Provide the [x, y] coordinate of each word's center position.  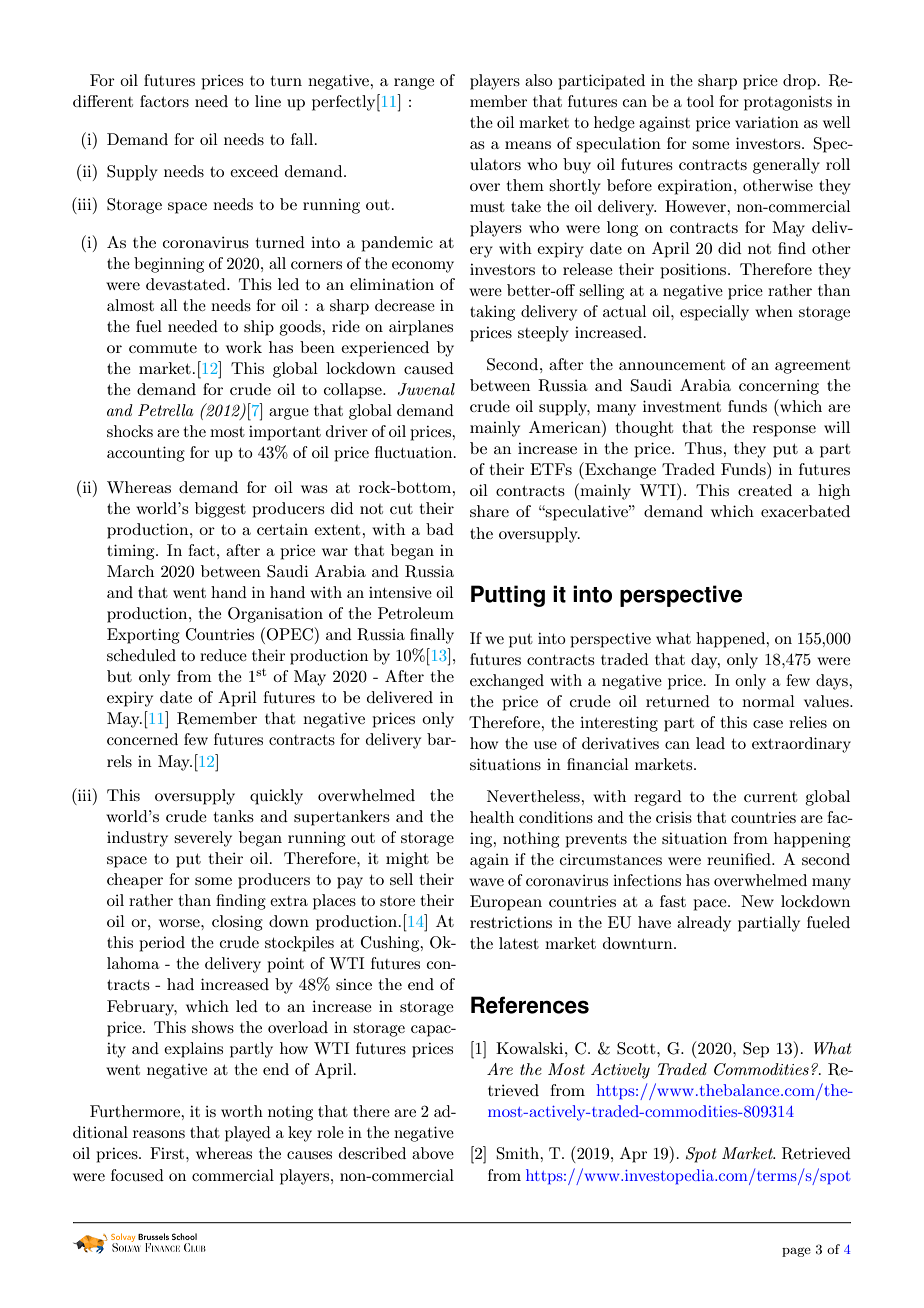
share [489, 511]
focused [137, 1175]
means [528, 145]
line [268, 101]
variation [767, 122]
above [433, 1153]
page [796, 1252]
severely [203, 839]
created [765, 490]
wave [486, 882]
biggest [220, 510]
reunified [740, 859]
